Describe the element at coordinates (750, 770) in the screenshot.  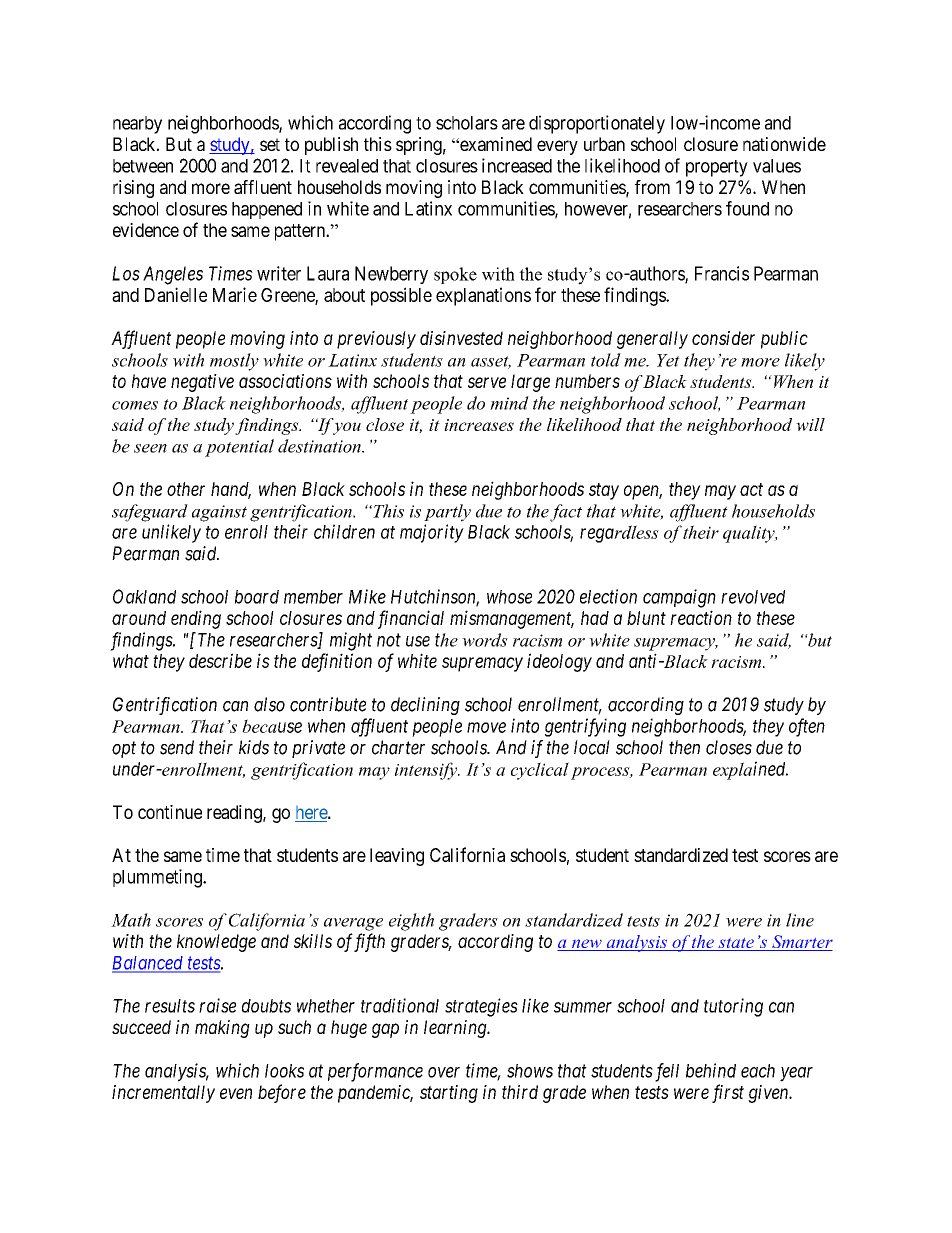
I see `explained` at that location.
